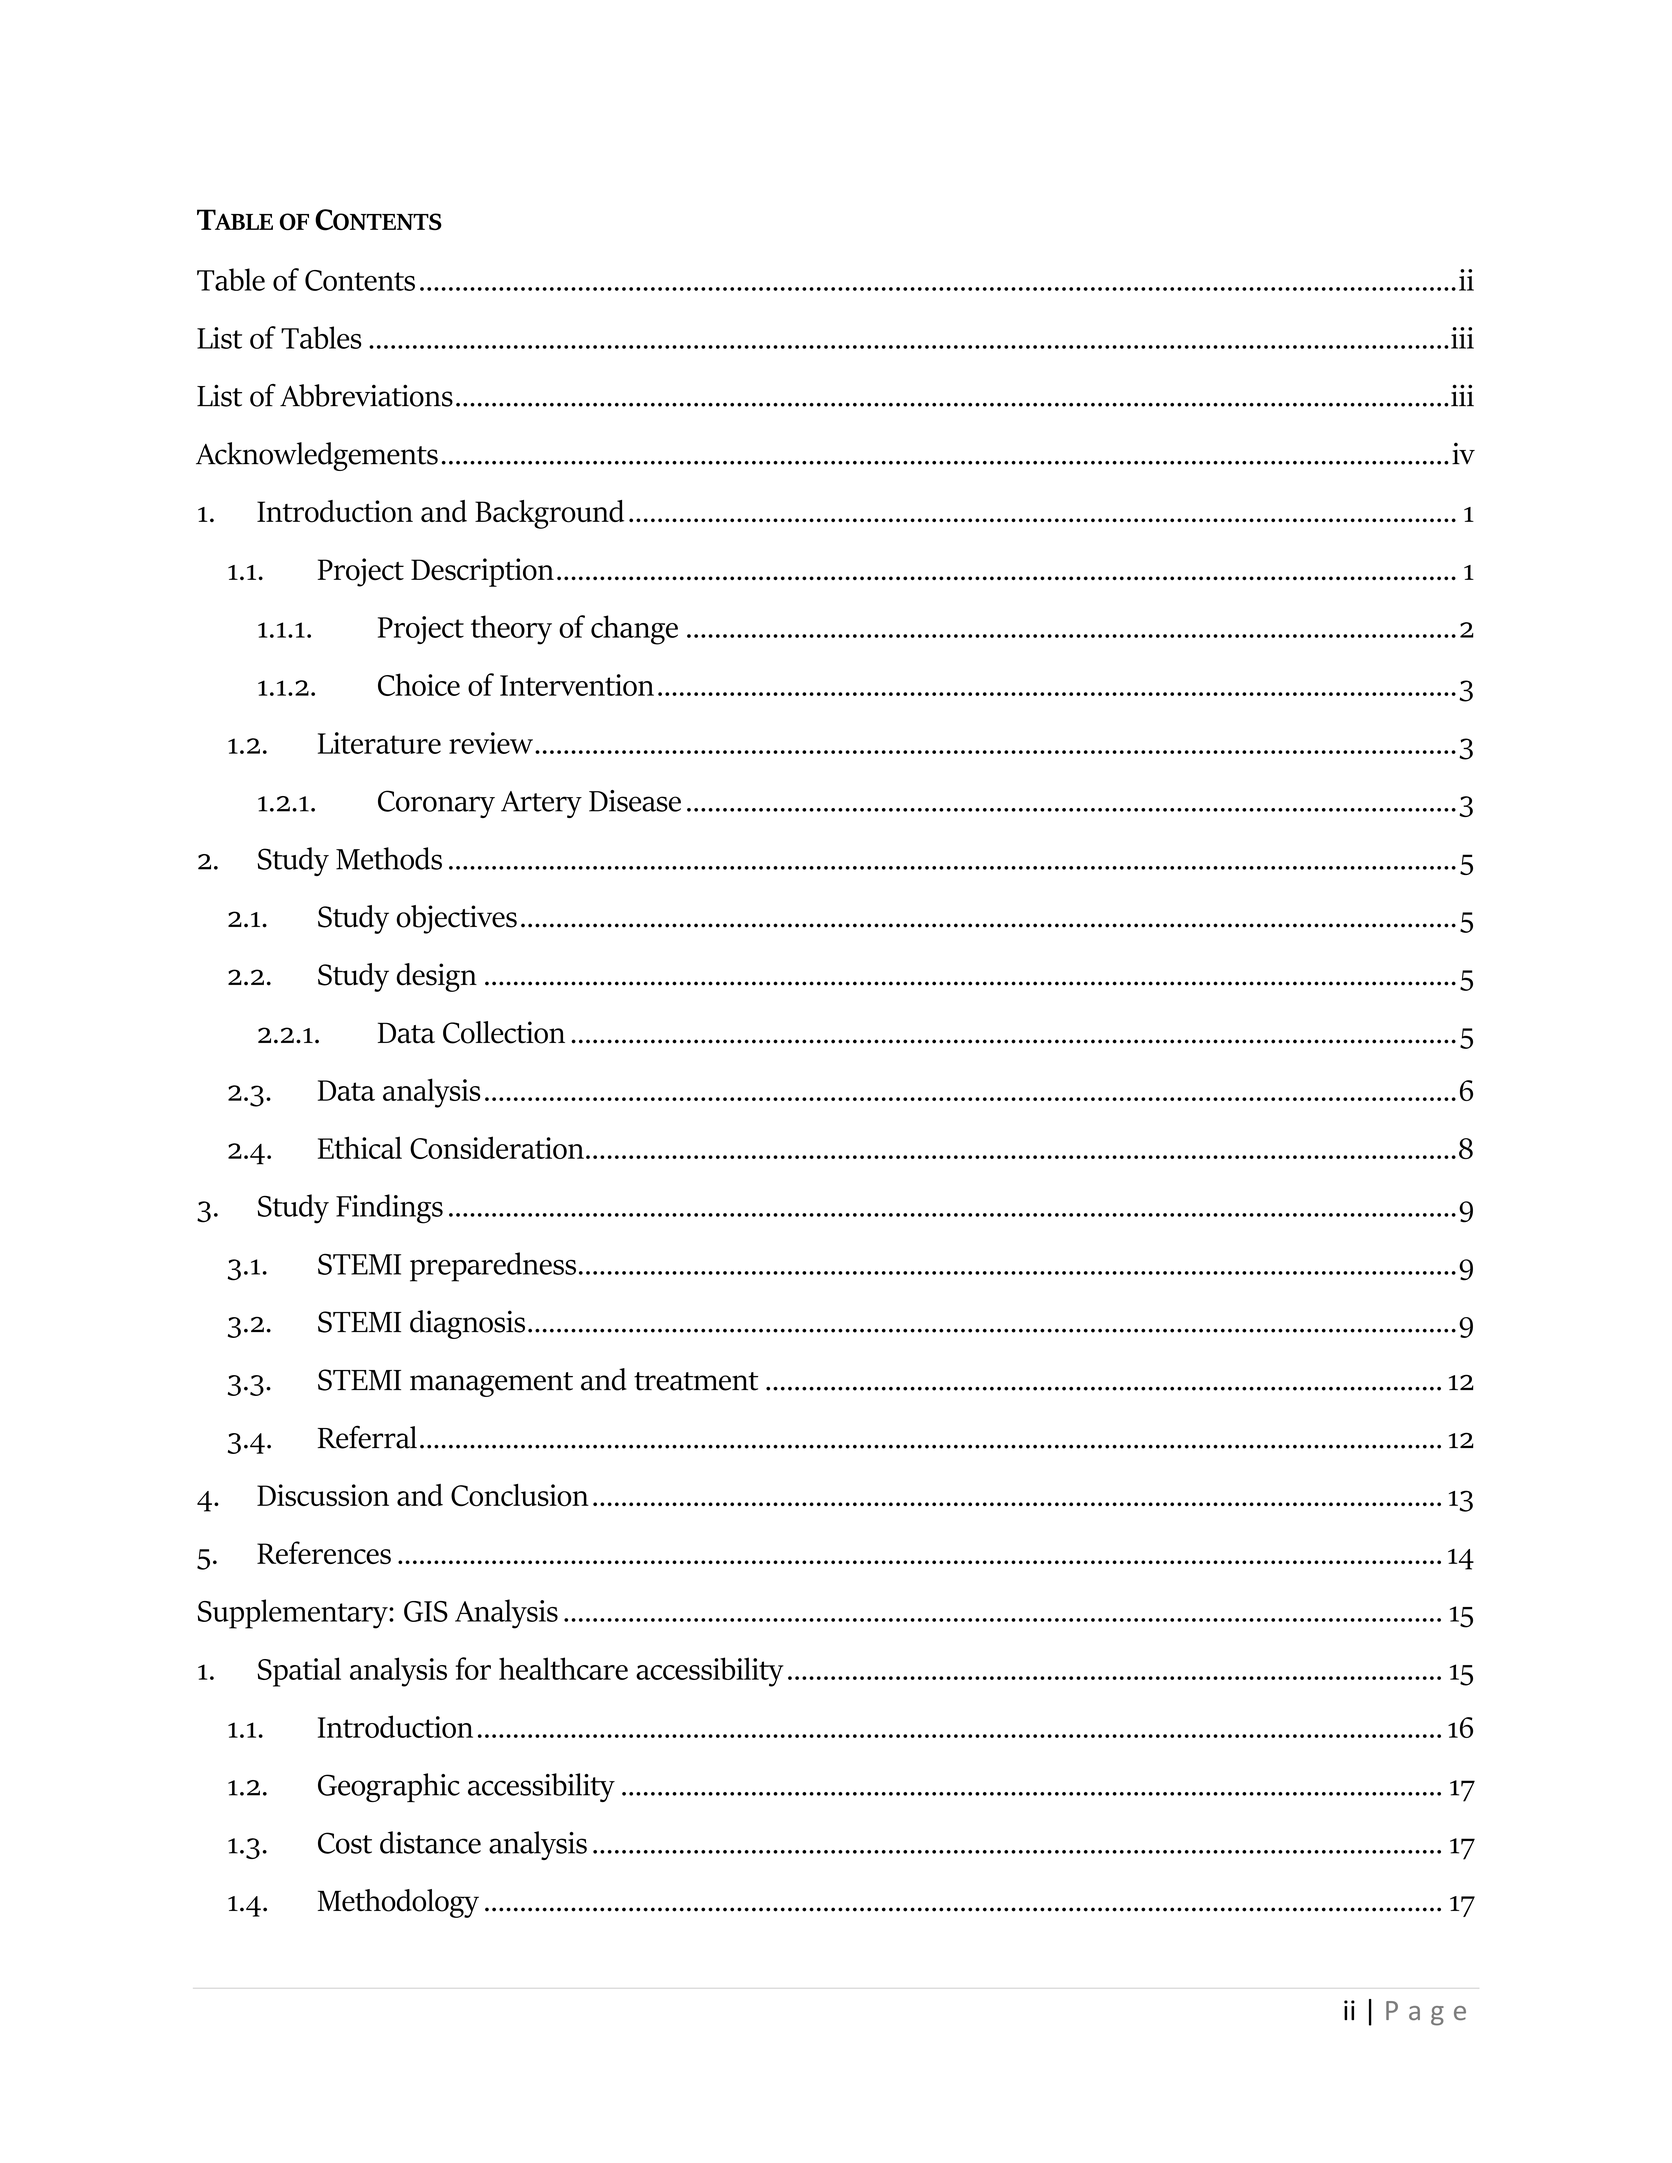 The height and width of the screenshot is (2163, 1672). What do you see at coordinates (430, 1842) in the screenshot?
I see `distance` at bounding box center [430, 1842].
